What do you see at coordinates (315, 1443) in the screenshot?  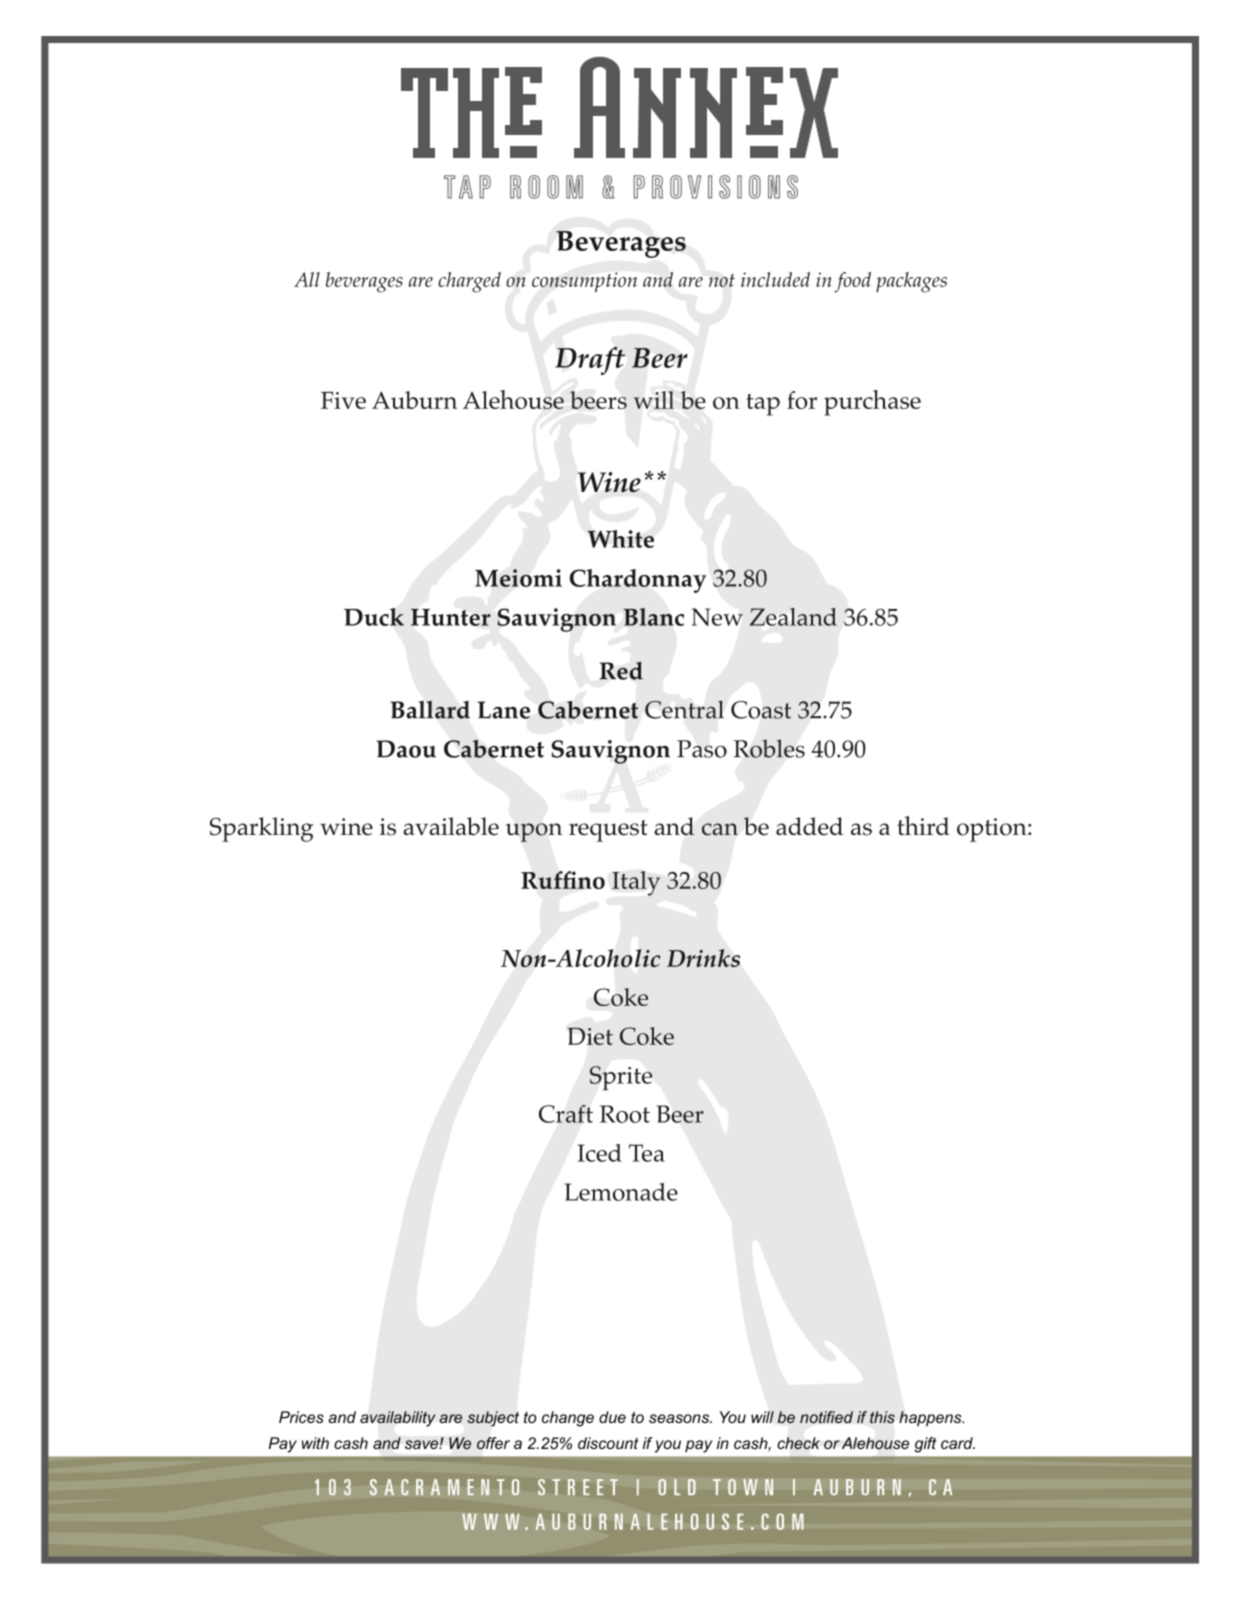 I see `with` at bounding box center [315, 1443].
